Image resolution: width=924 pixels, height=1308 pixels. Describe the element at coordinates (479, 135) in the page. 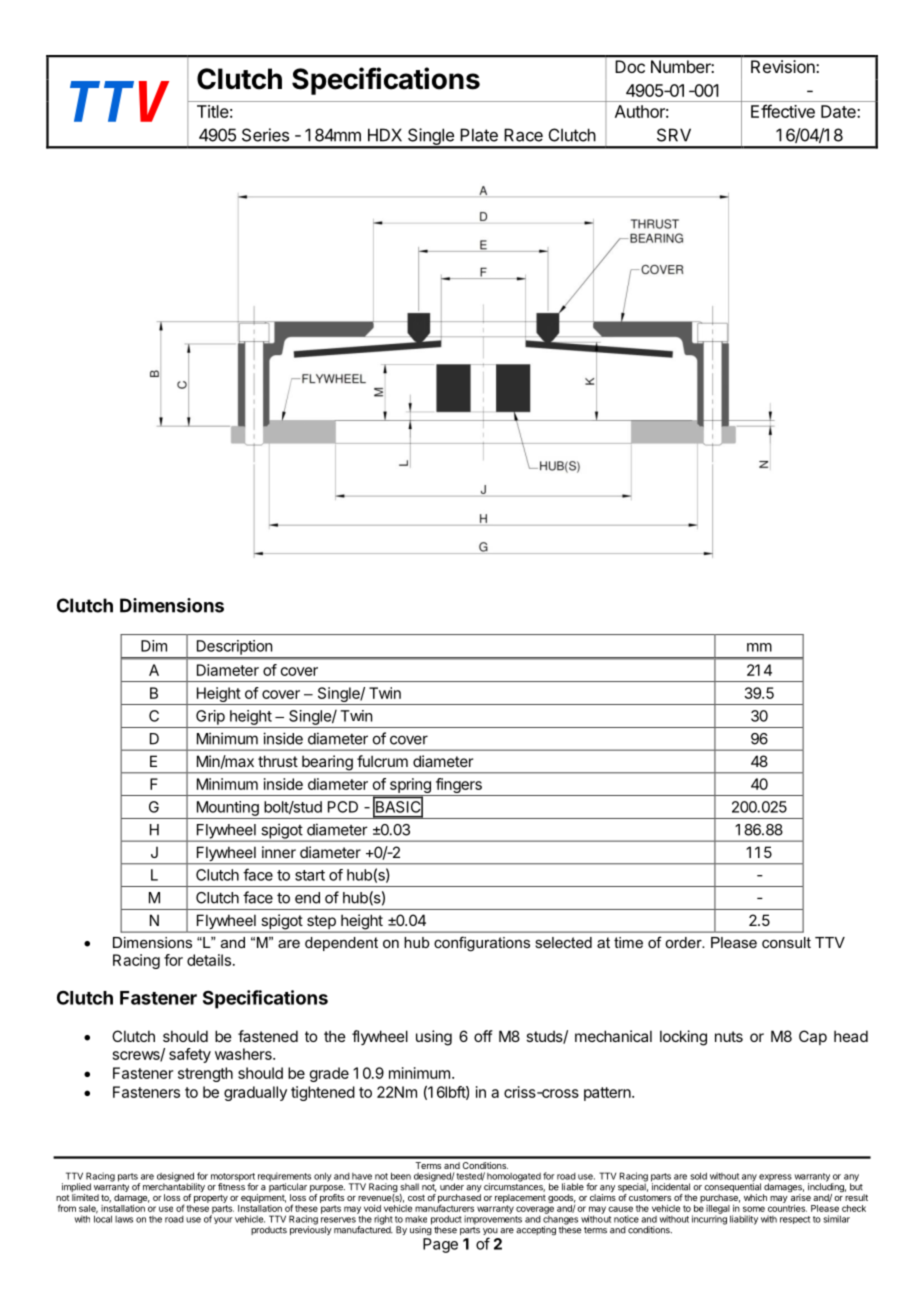

I see `Plate` at that location.
